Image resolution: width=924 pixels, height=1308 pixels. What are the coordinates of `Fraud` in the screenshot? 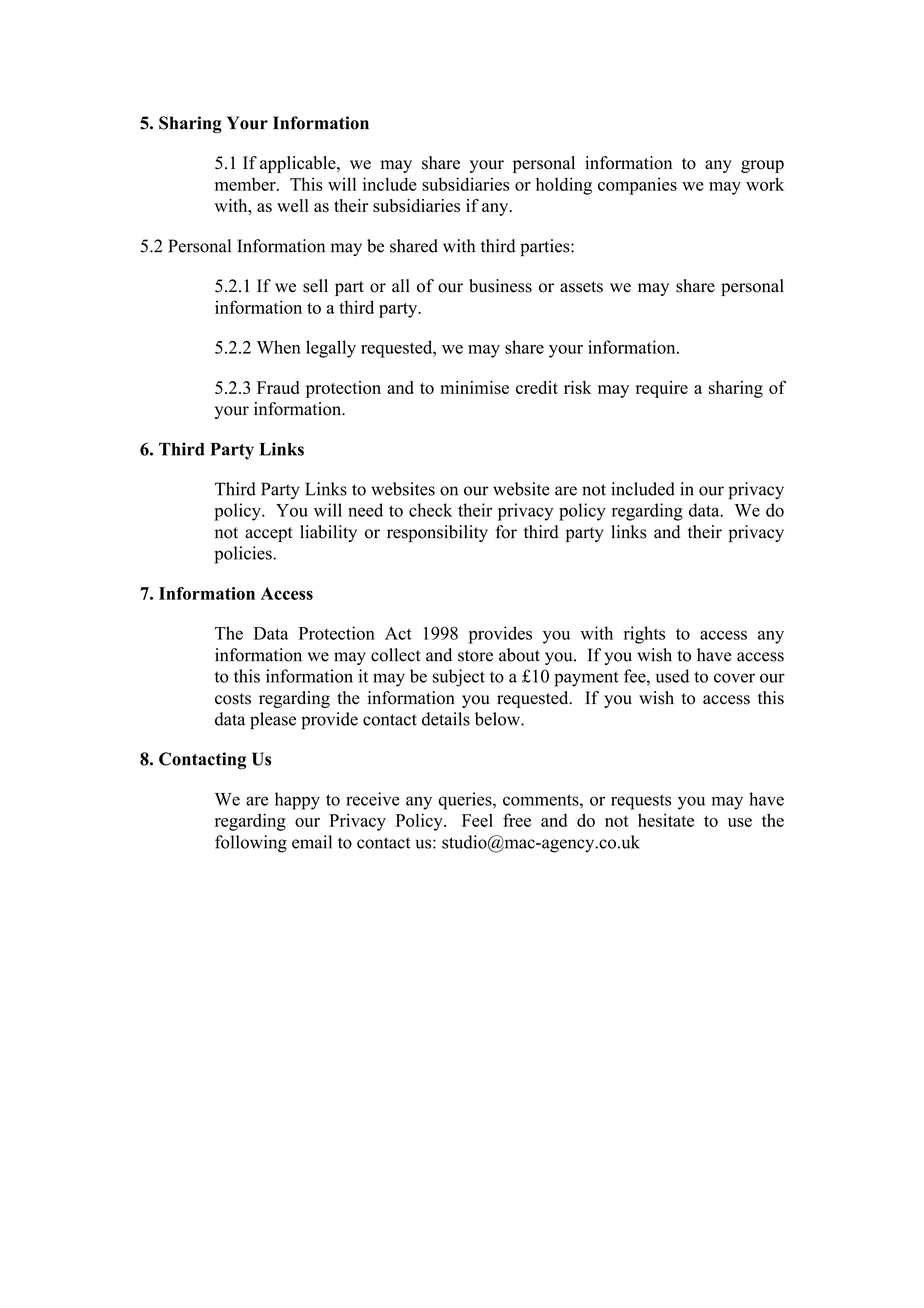 It's located at (278, 387).
